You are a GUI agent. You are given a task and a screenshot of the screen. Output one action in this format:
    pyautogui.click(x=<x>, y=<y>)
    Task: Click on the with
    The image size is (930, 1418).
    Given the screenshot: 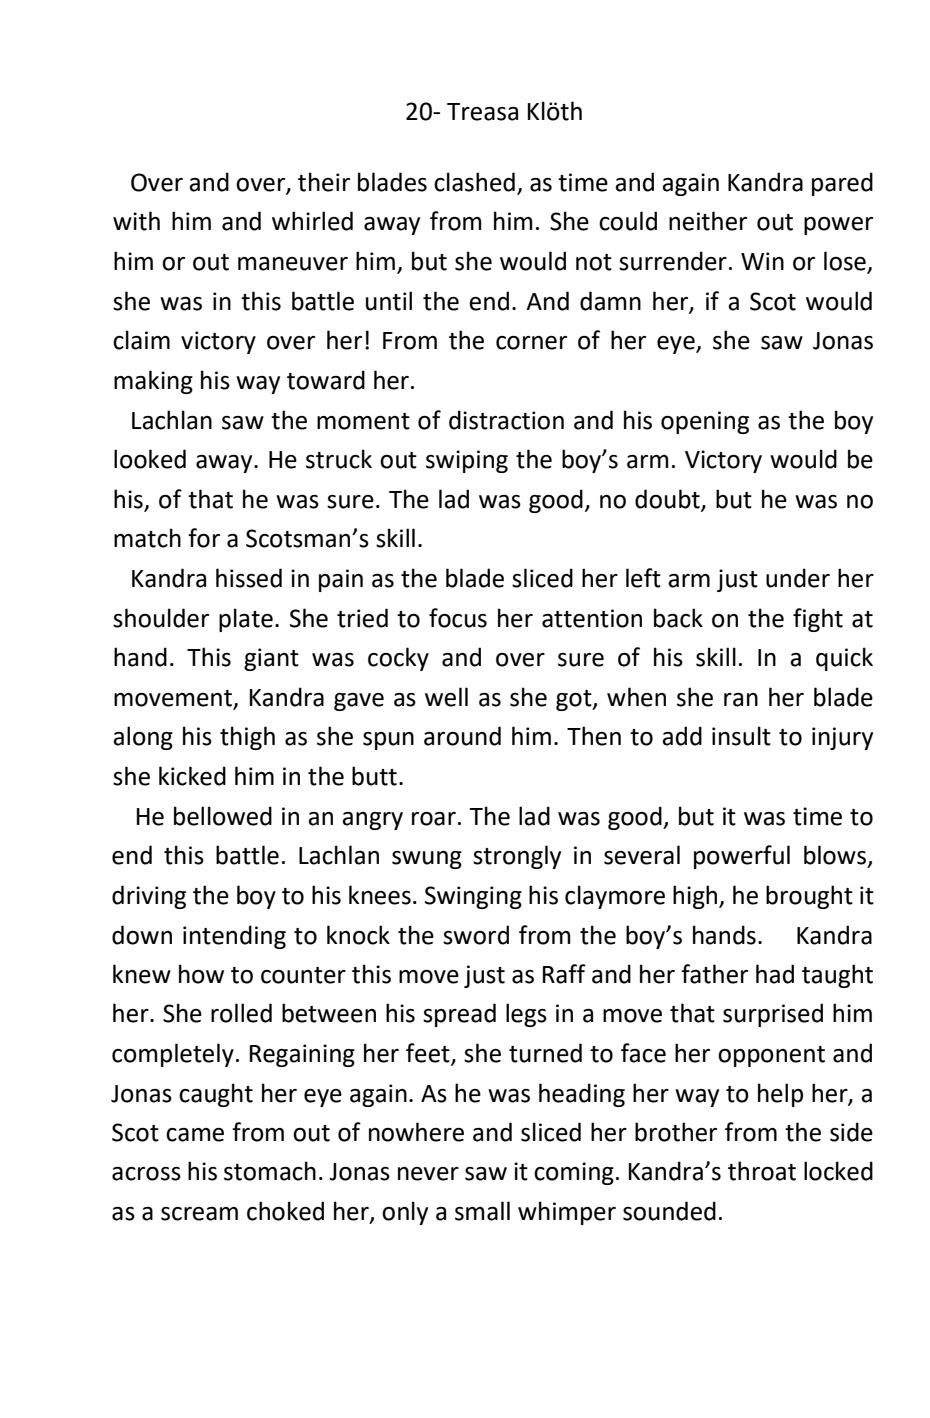 What is the action you would take?
    pyautogui.click(x=136, y=221)
